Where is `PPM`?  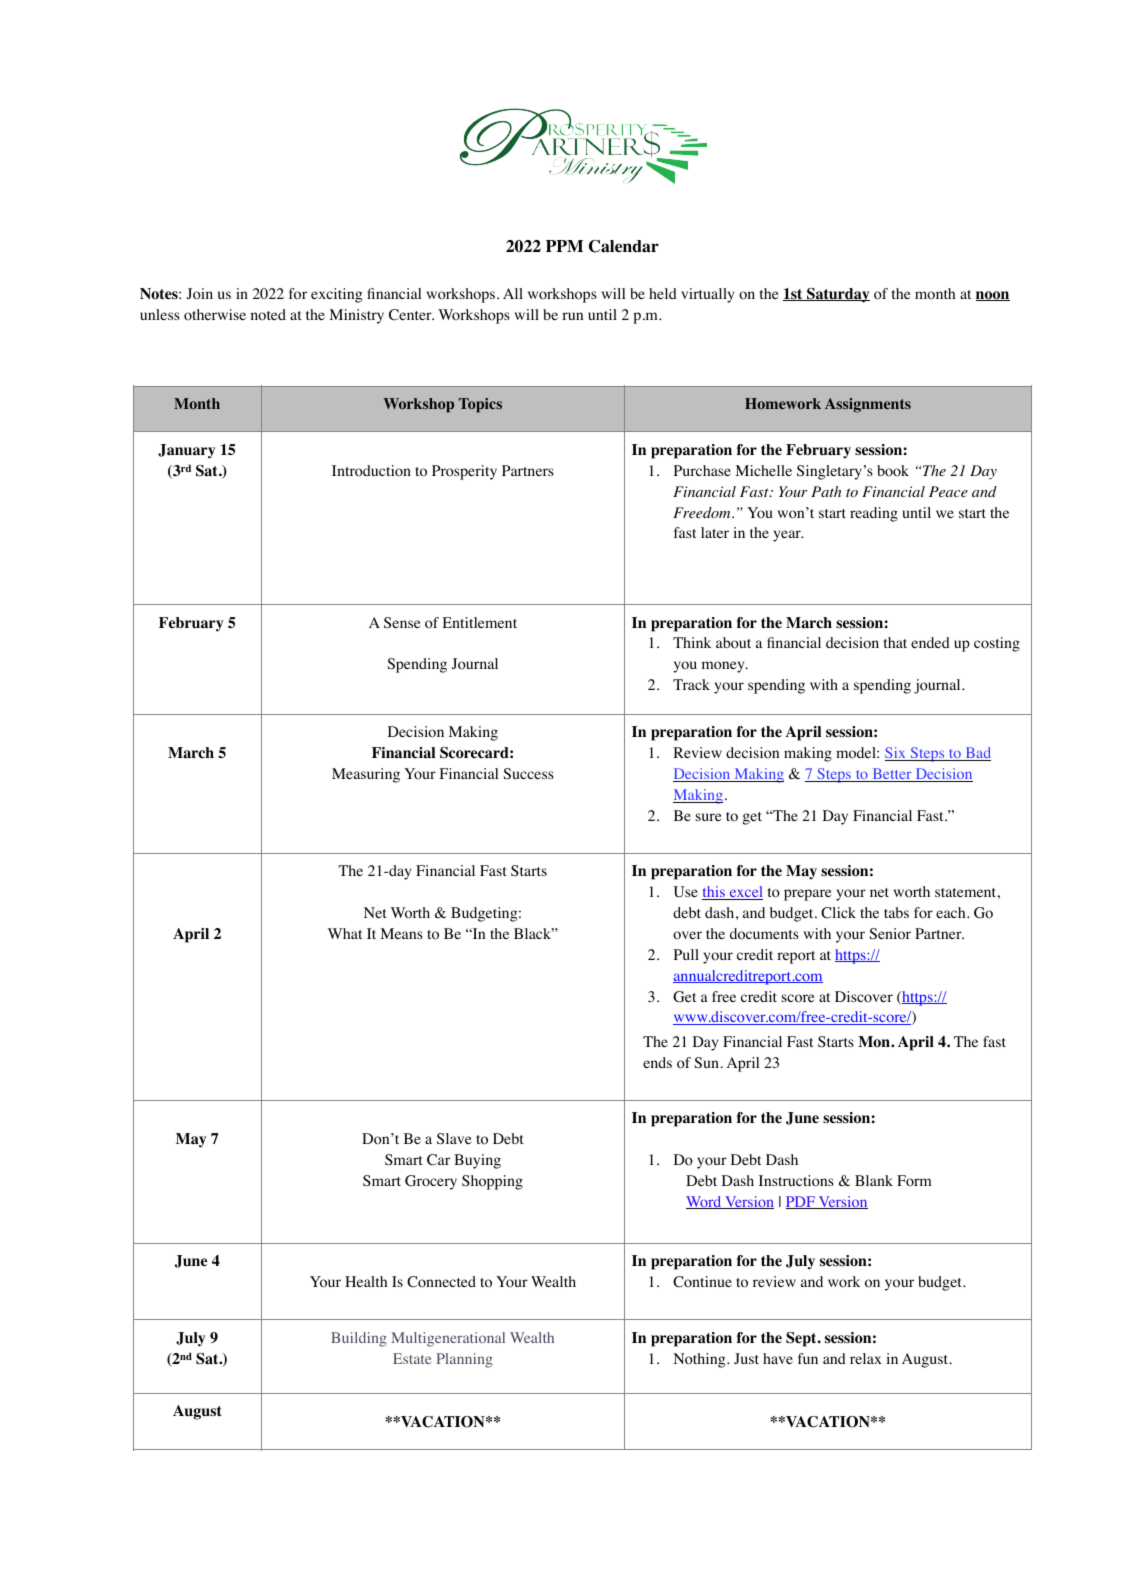 PPM is located at coordinates (564, 246).
